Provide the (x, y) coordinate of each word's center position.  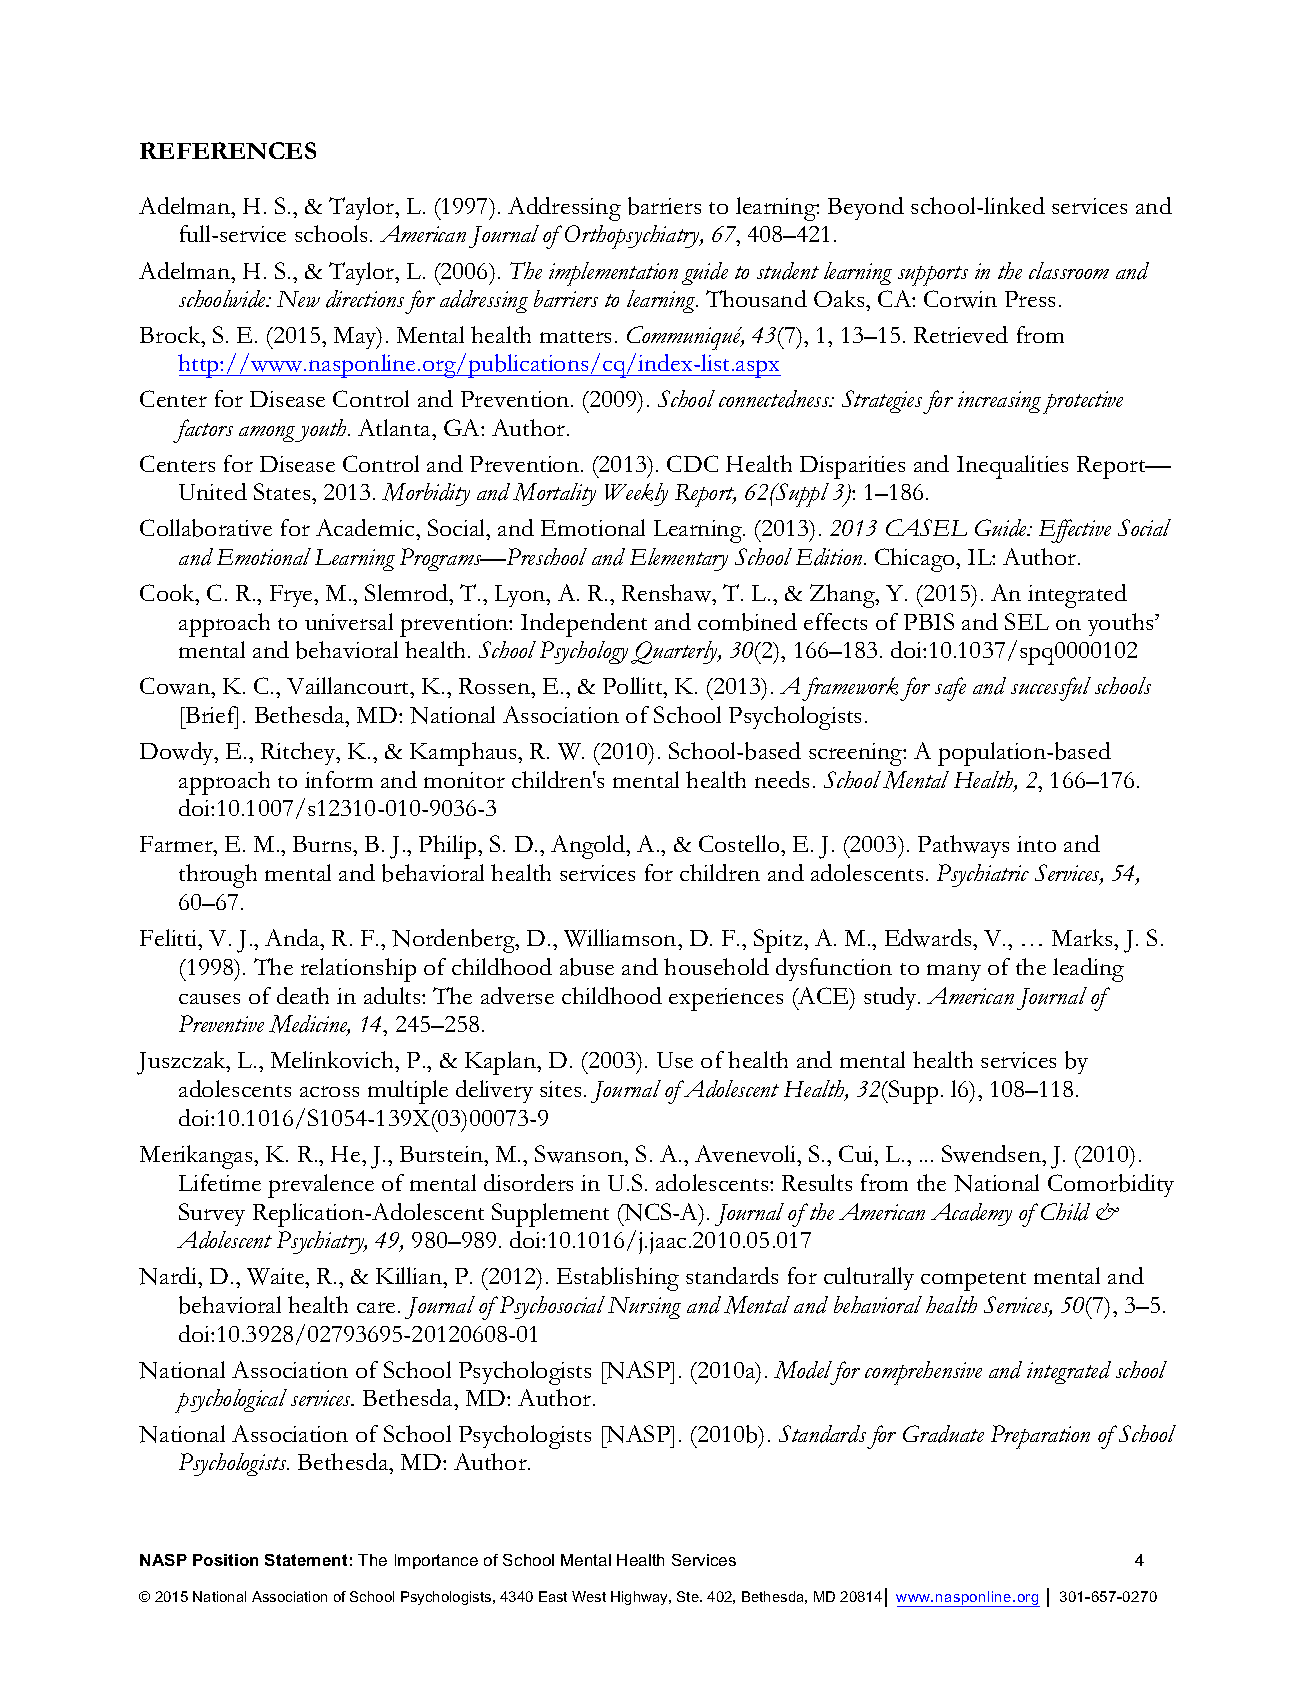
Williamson (621, 938)
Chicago (916, 560)
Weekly (636, 494)
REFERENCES (228, 150)
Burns (323, 844)
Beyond (866, 208)
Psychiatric (983, 875)
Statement (306, 1560)
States (283, 491)
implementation (613, 274)
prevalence (321, 1186)
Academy (971, 1214)
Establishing (618, 1279)
